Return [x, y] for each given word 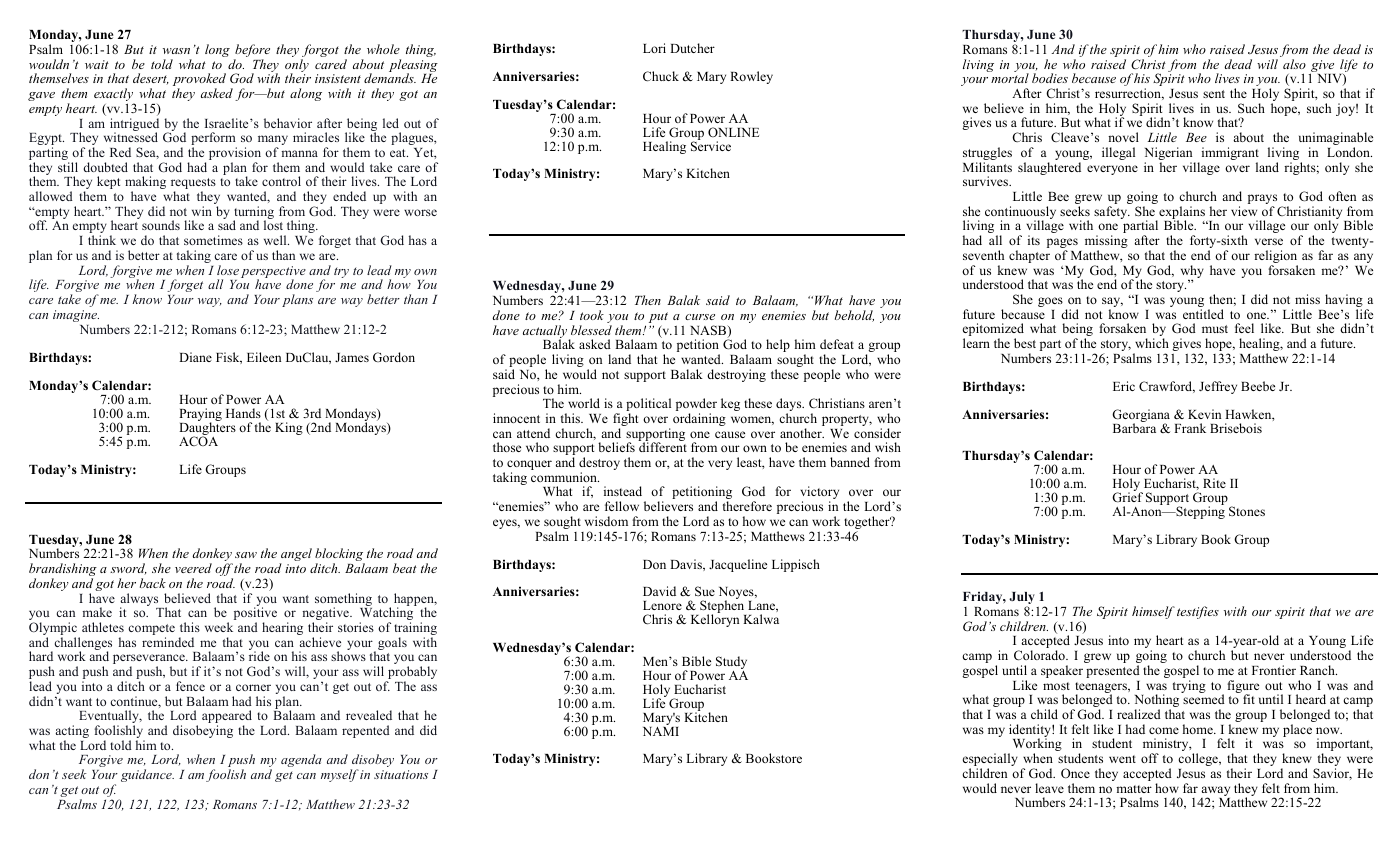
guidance [147, 775]
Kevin [1204, 414]
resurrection [1129, 94]
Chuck [661, 76]
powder [696, 406]
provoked [199, 81]
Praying [200, 416]
